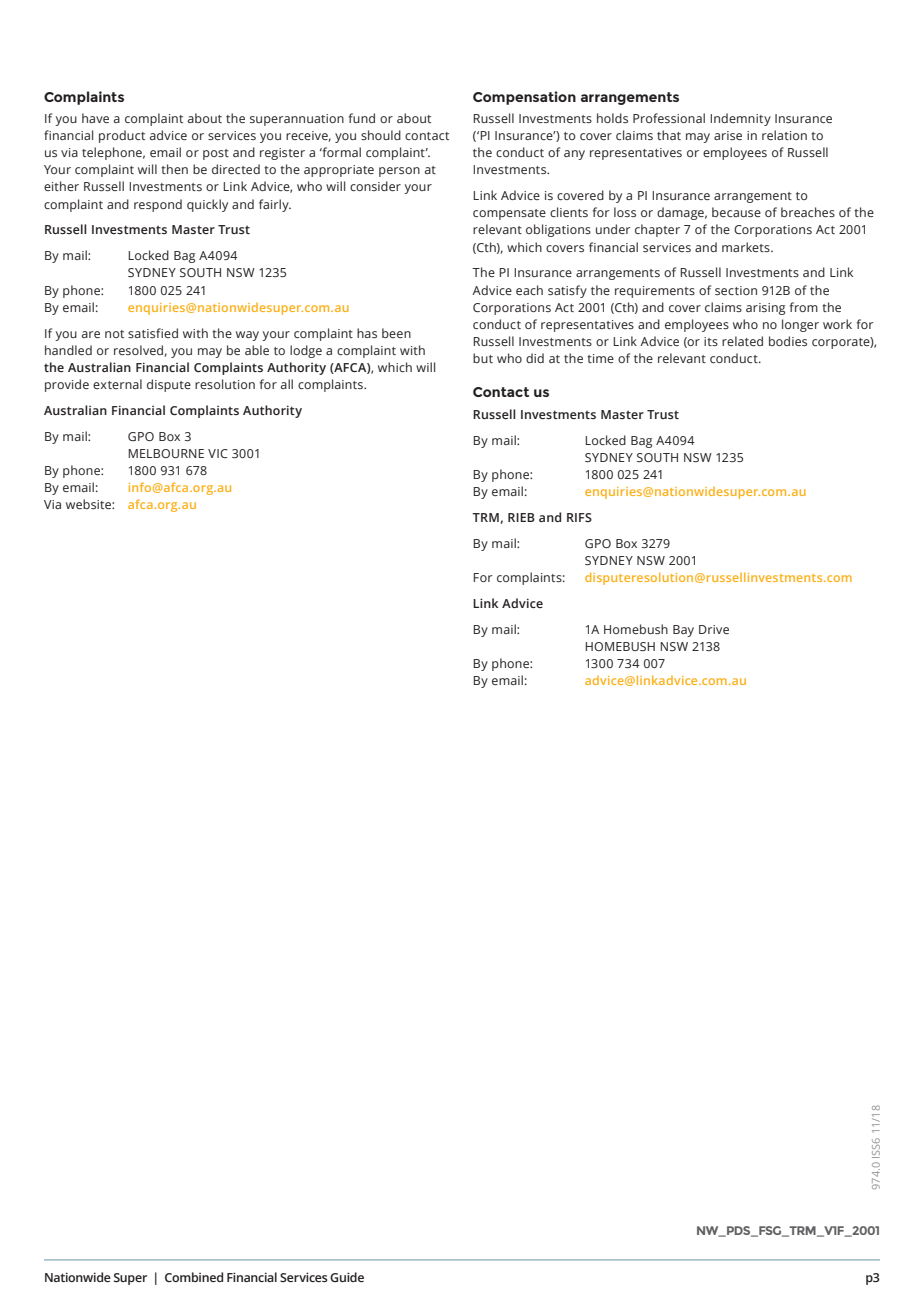  What do you see at coordinates (166, 453) in the screenshot?
I see `MELBOURNE` at bounding box center [166, 453].
